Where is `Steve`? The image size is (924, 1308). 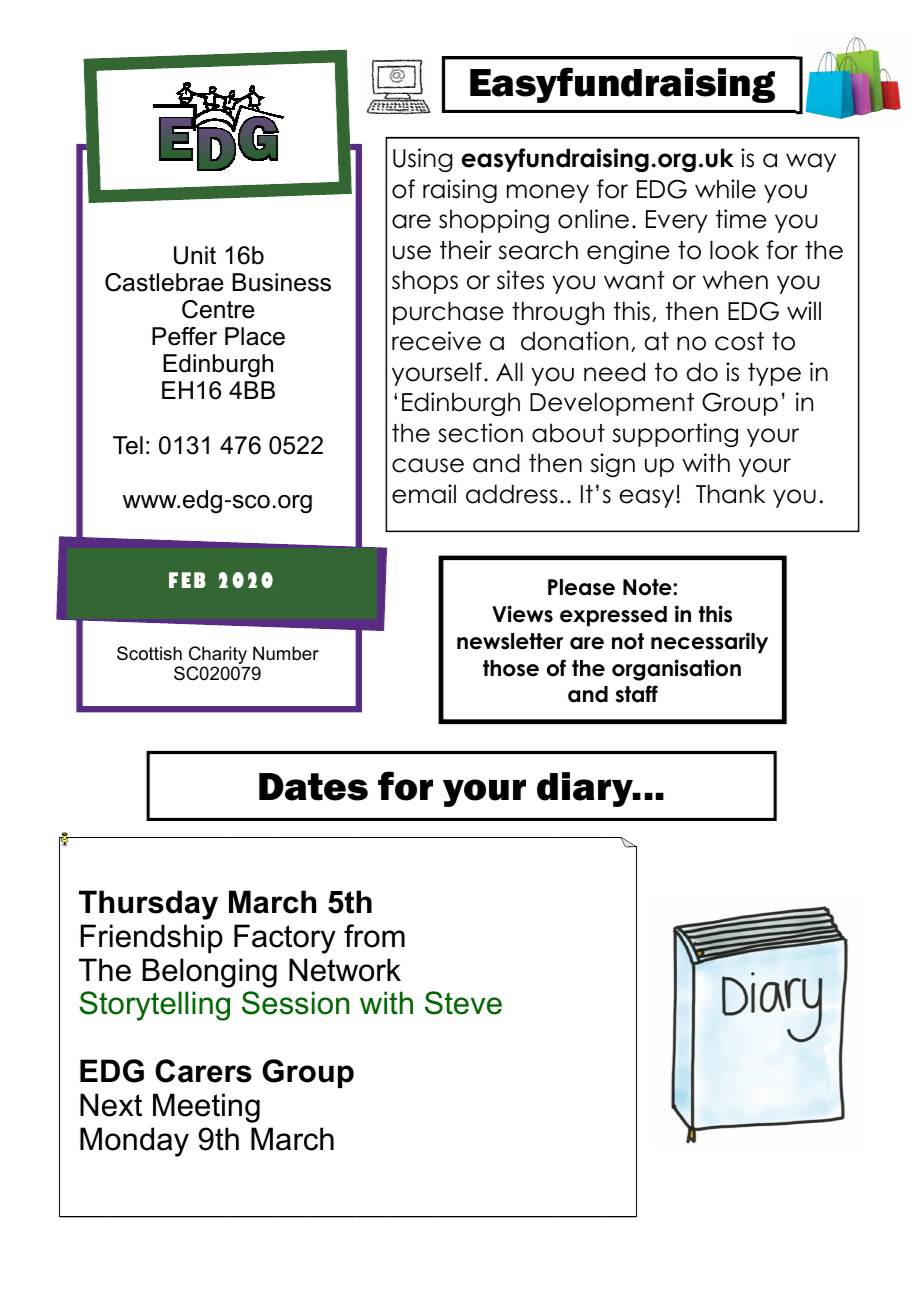 Steve is located at coordinates (463, 1003).
